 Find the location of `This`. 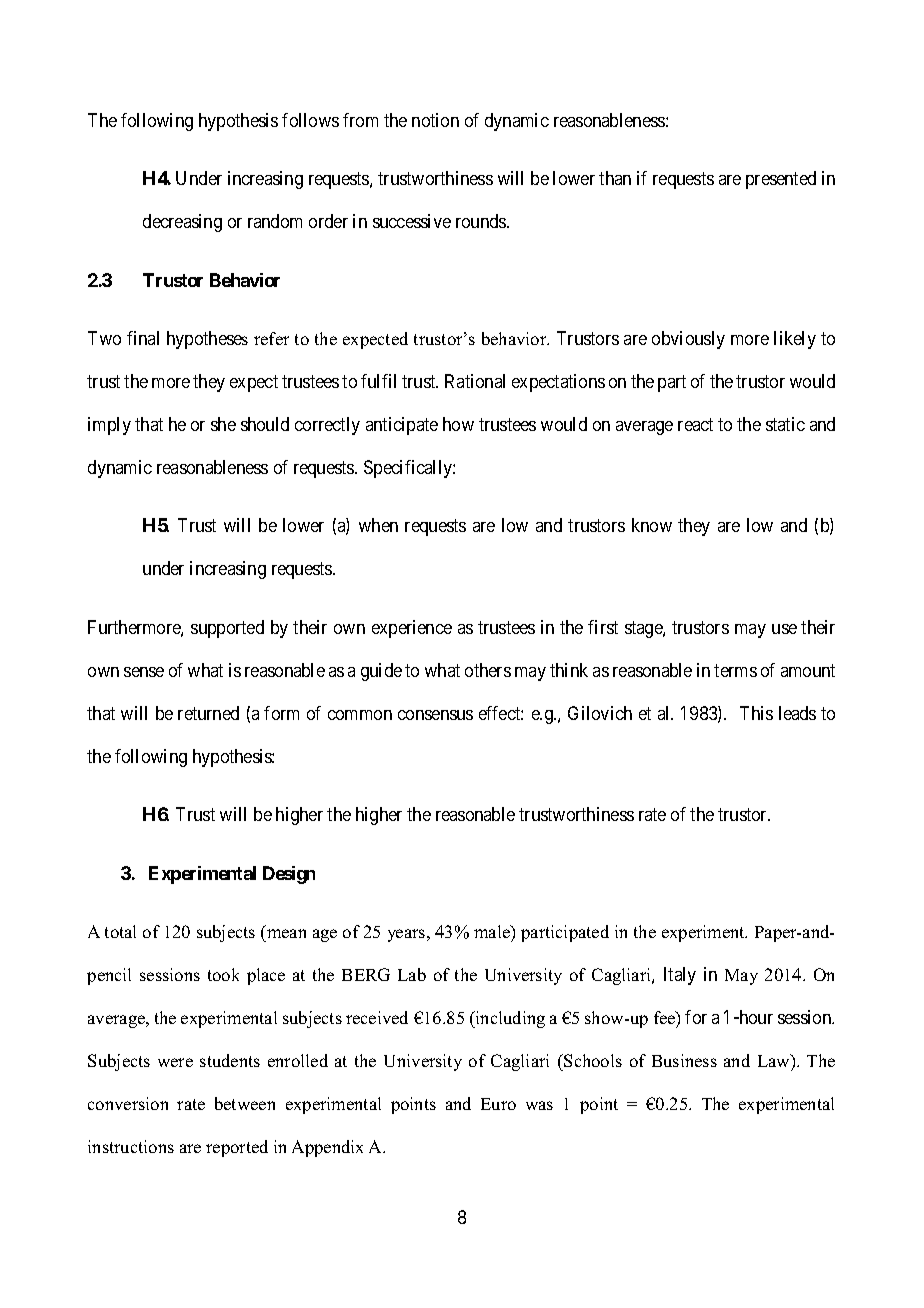

This is located at coordinates (756, 713).
